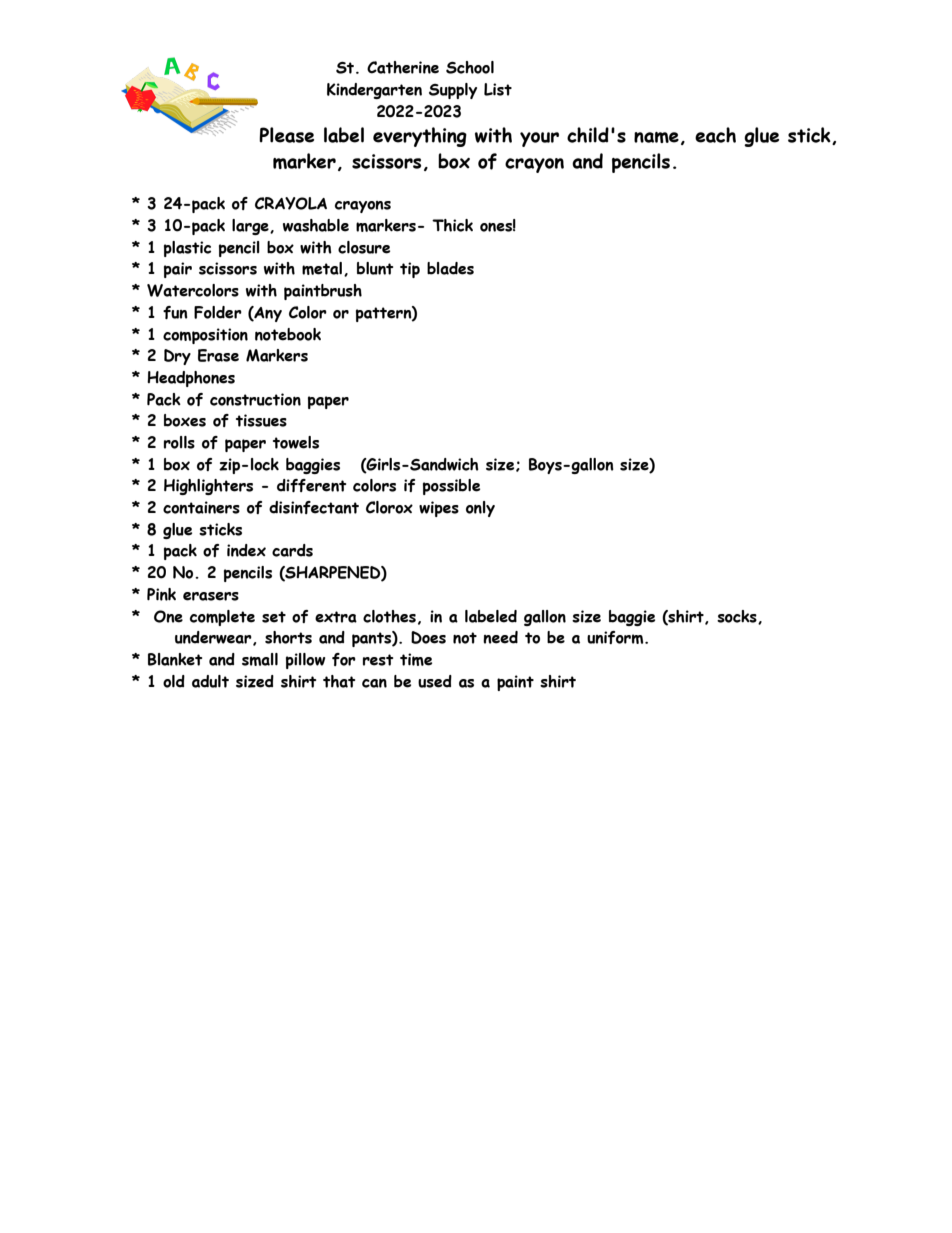 The height and width of the document is (1233, 952). What do you see at coordinates (451, 487) in the document?
I see `possible` at bounding box center [451, 487].
